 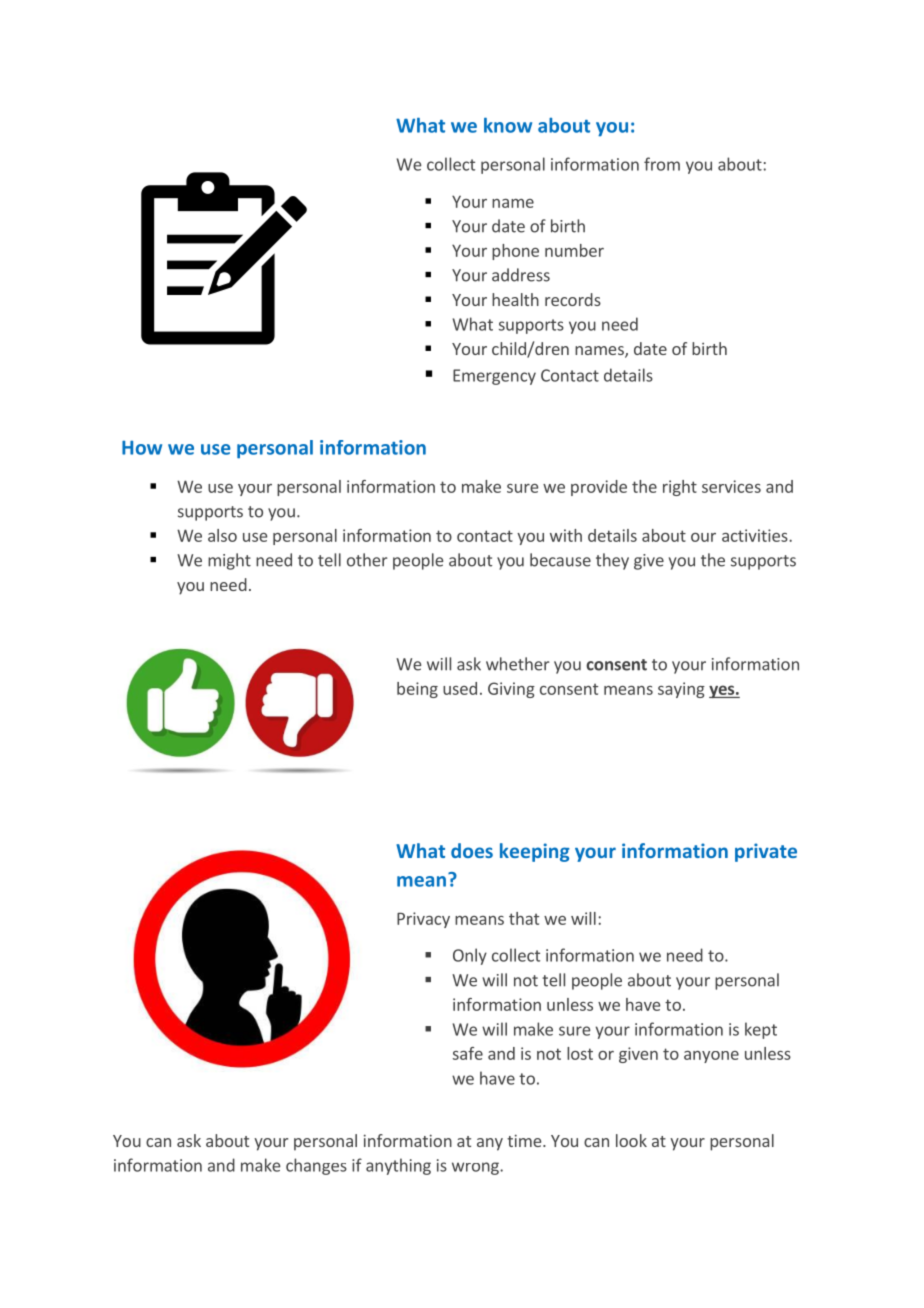 What do you see at coordinates (508, 125) in the image?
I see `know` at bounding box center [508, 125].
